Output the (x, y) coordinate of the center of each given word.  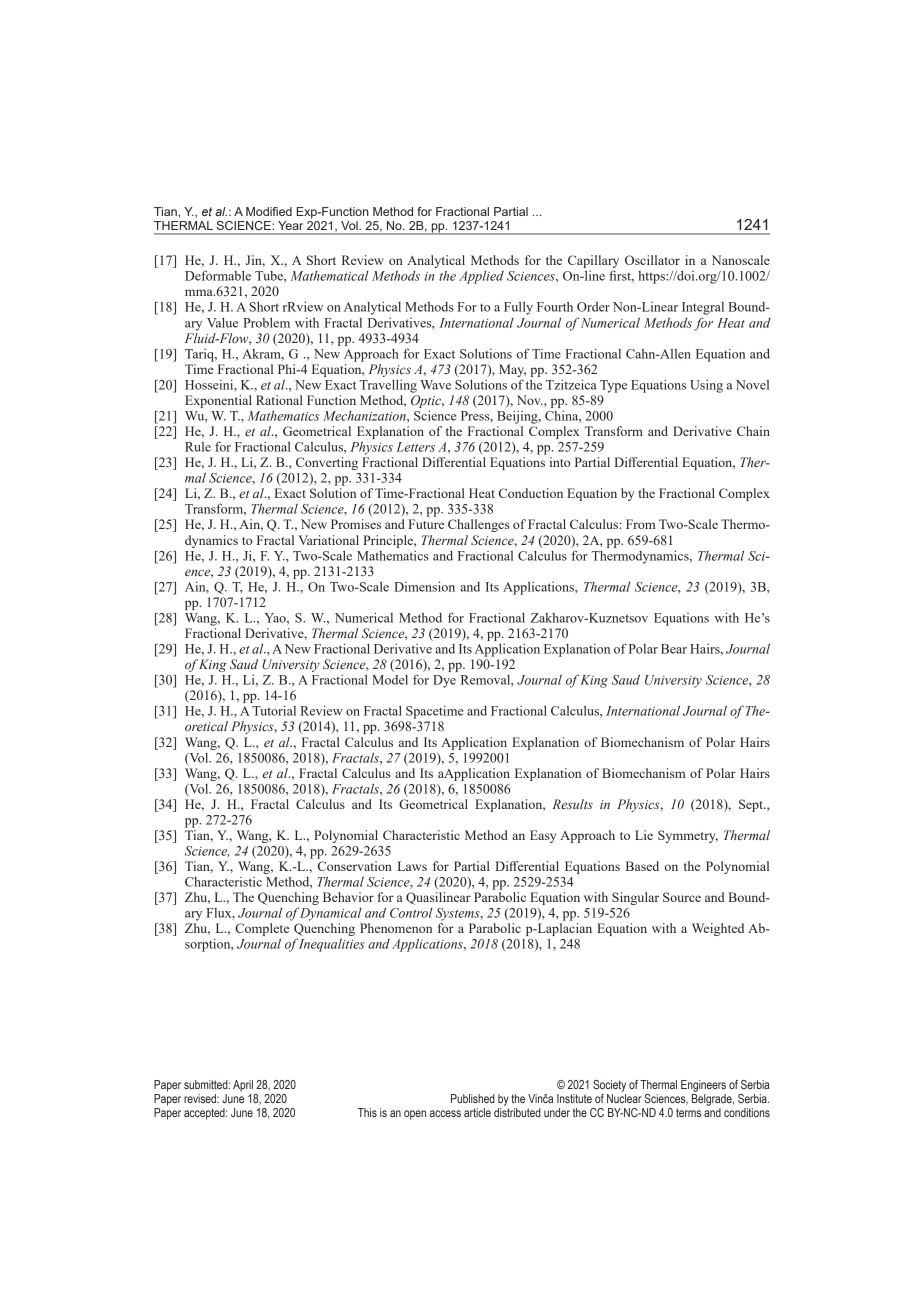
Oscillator (652, 260)
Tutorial (274, 710)
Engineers (703, 1086)
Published (473, 1098)
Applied (481, 277)
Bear (674, 649)
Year (290, 225)
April (243, 1086)
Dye (444, 681)
